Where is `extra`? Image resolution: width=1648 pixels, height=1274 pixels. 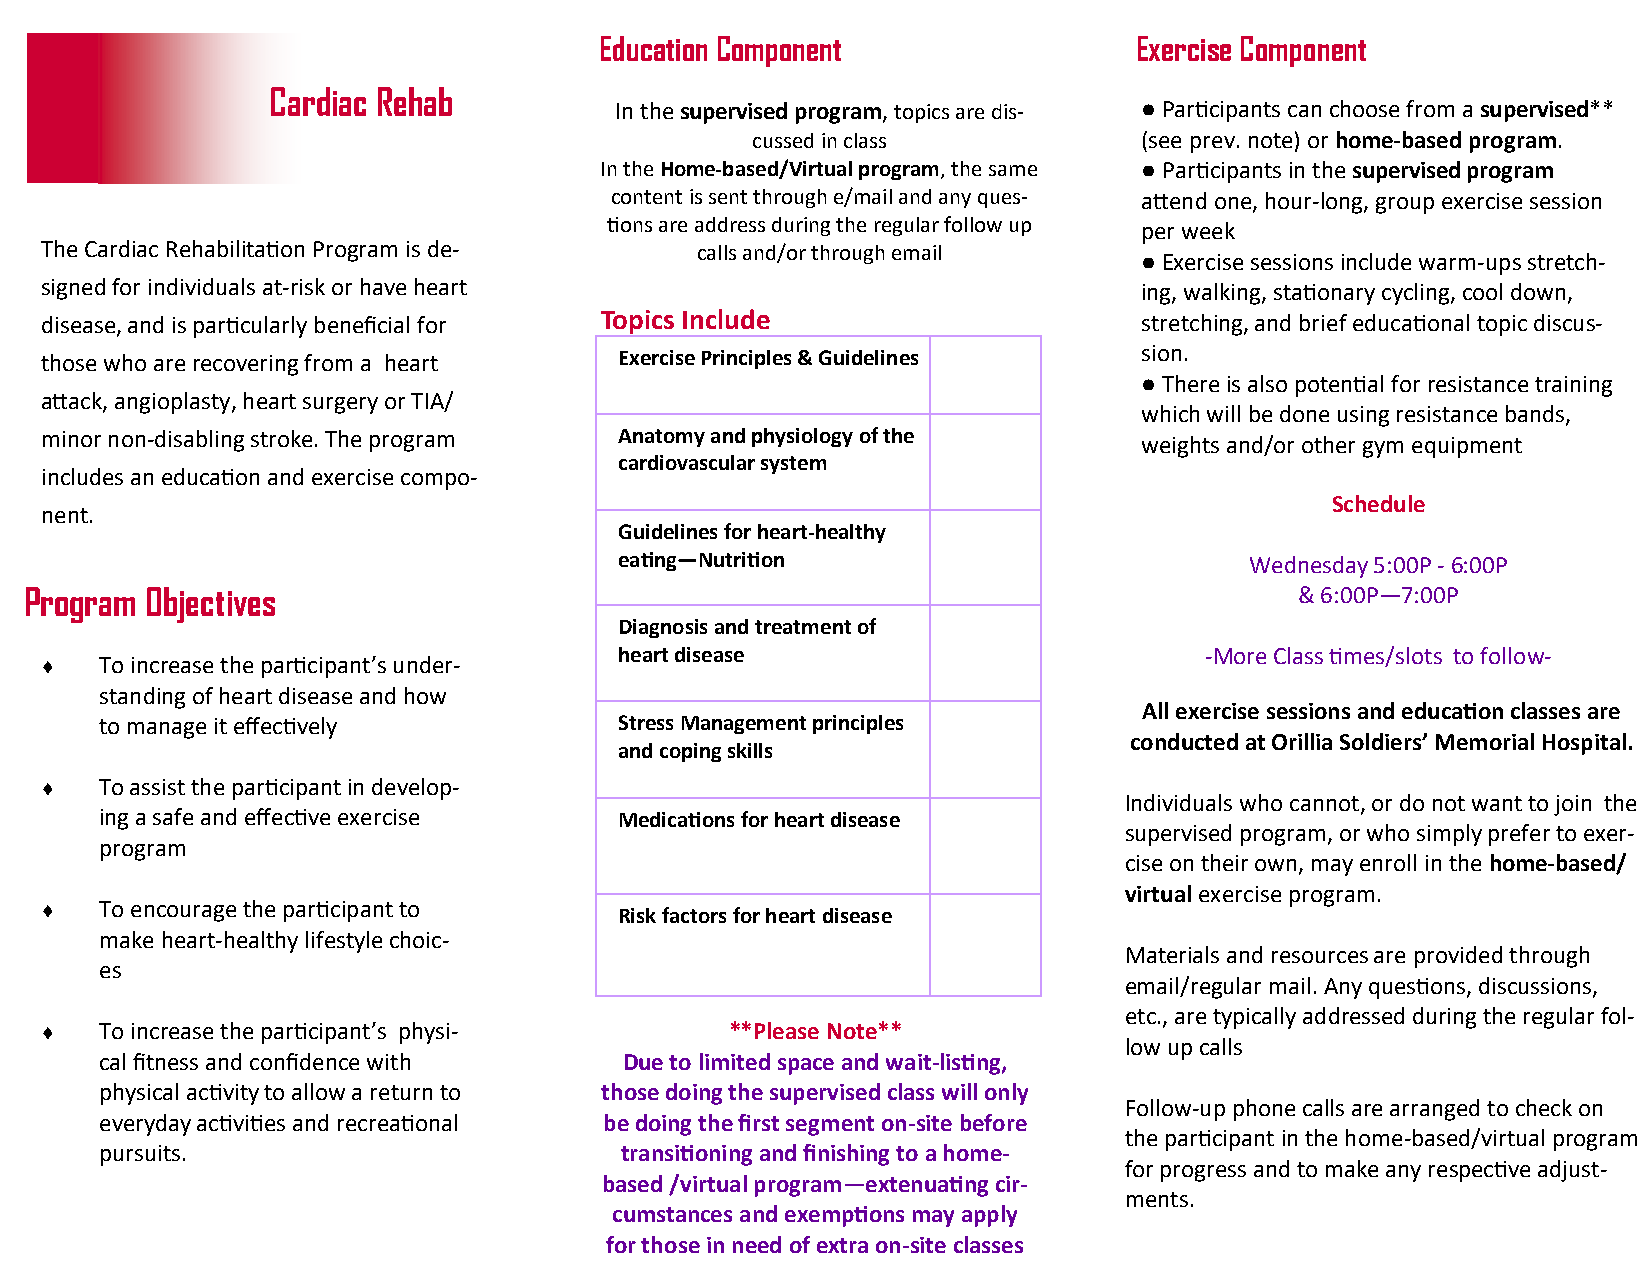 extra is located at coordinates (842, 1245).
